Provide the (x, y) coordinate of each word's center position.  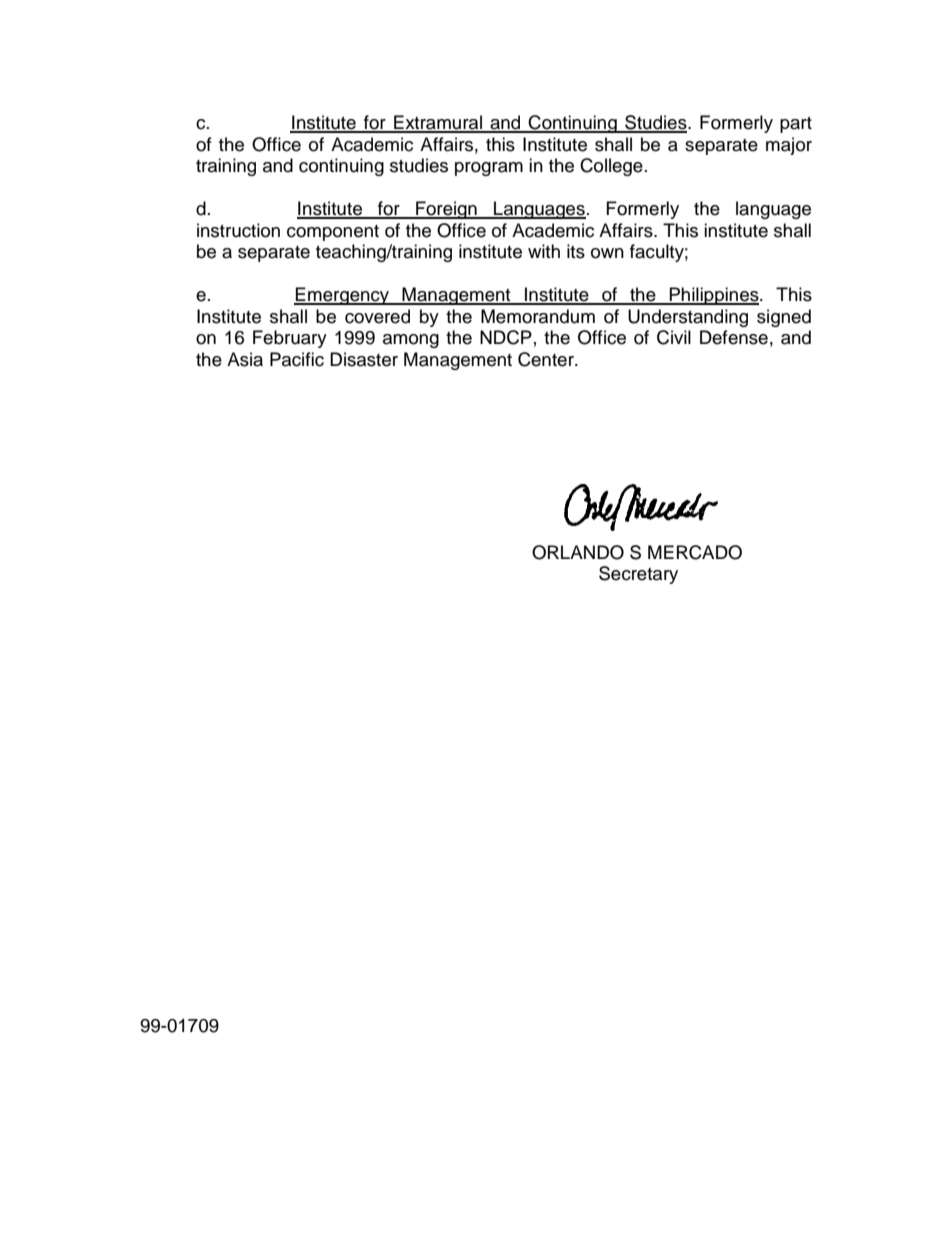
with (544, 251)
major (789, 146)
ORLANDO (578, 552)
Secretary (638, 575)
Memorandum (538, 316)
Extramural (438, 123)
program (489, 169)
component (333, 233)
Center (547, 359)
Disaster (364, 359)
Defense (734, 337)
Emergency (343, 296)
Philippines (714, 296)
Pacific (297, 359)
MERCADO (695, 552)
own (607, 253)
